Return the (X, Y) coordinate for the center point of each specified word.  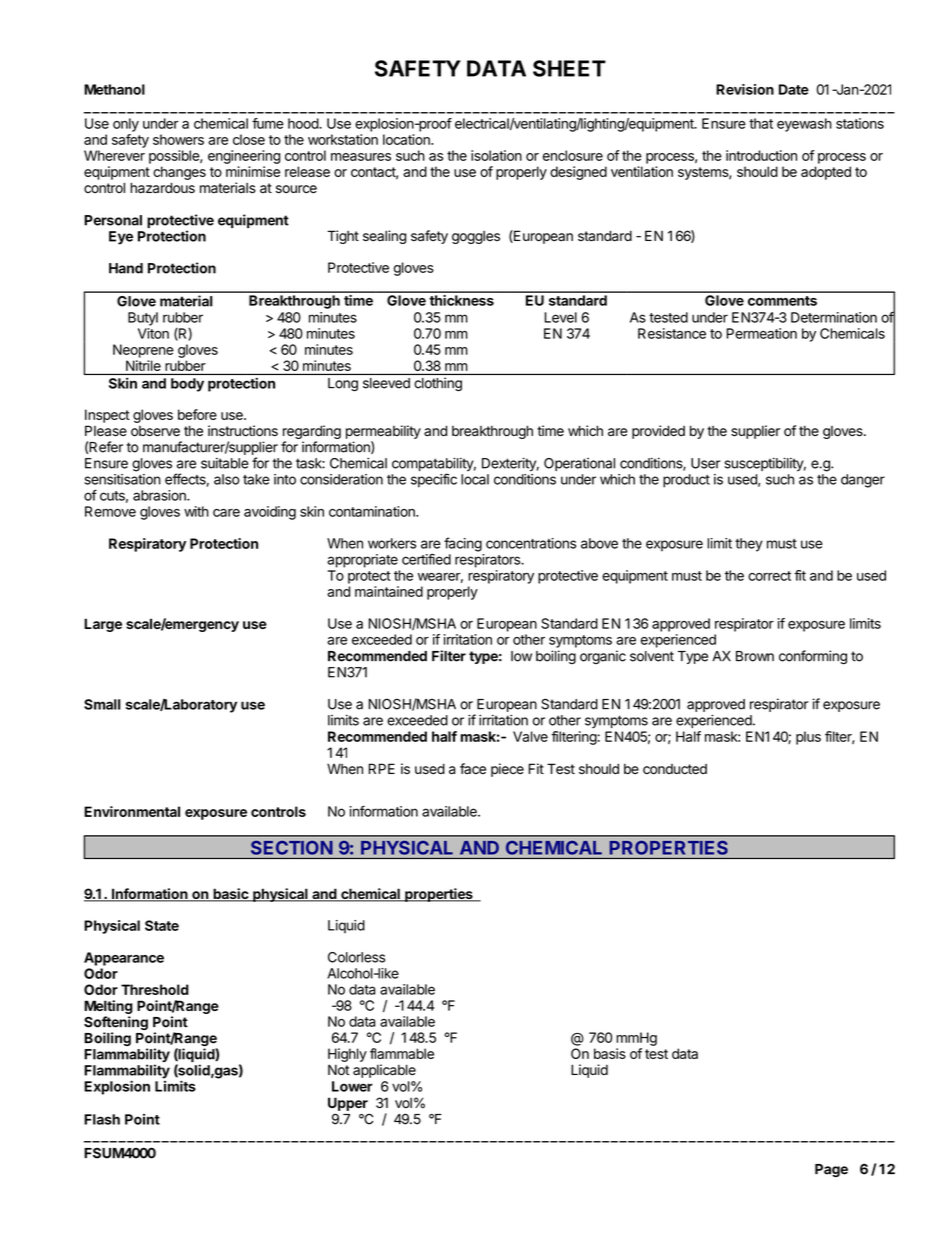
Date (794, 89)
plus (808, 738)
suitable (225, 463)
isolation (496, 155)
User (705, 463)
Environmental (132, 811)
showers (178, 139)
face (473, 768)
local (475, 479)
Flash (102, 1119)
